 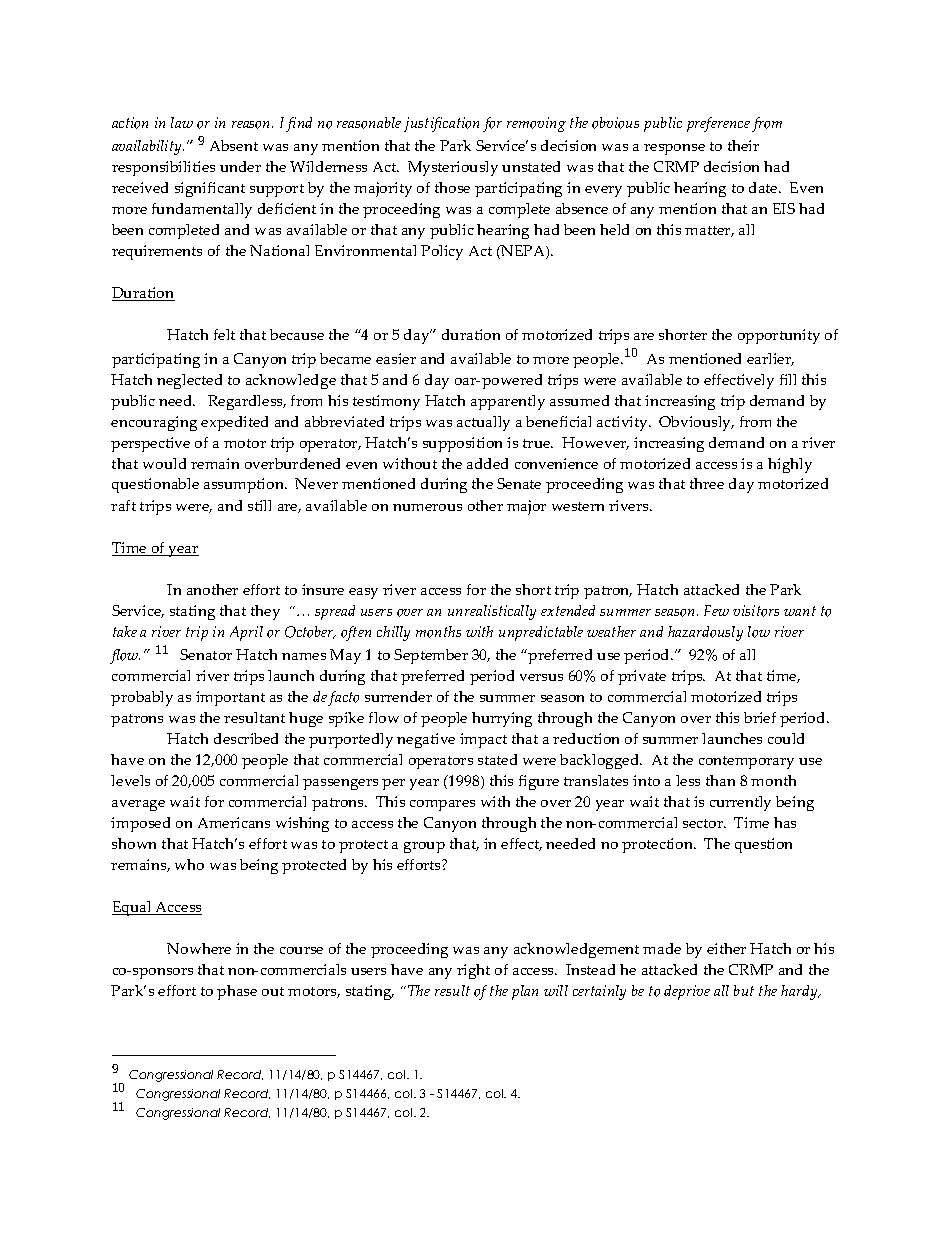 I want to click on numerous, so click(x=427, y=507).
